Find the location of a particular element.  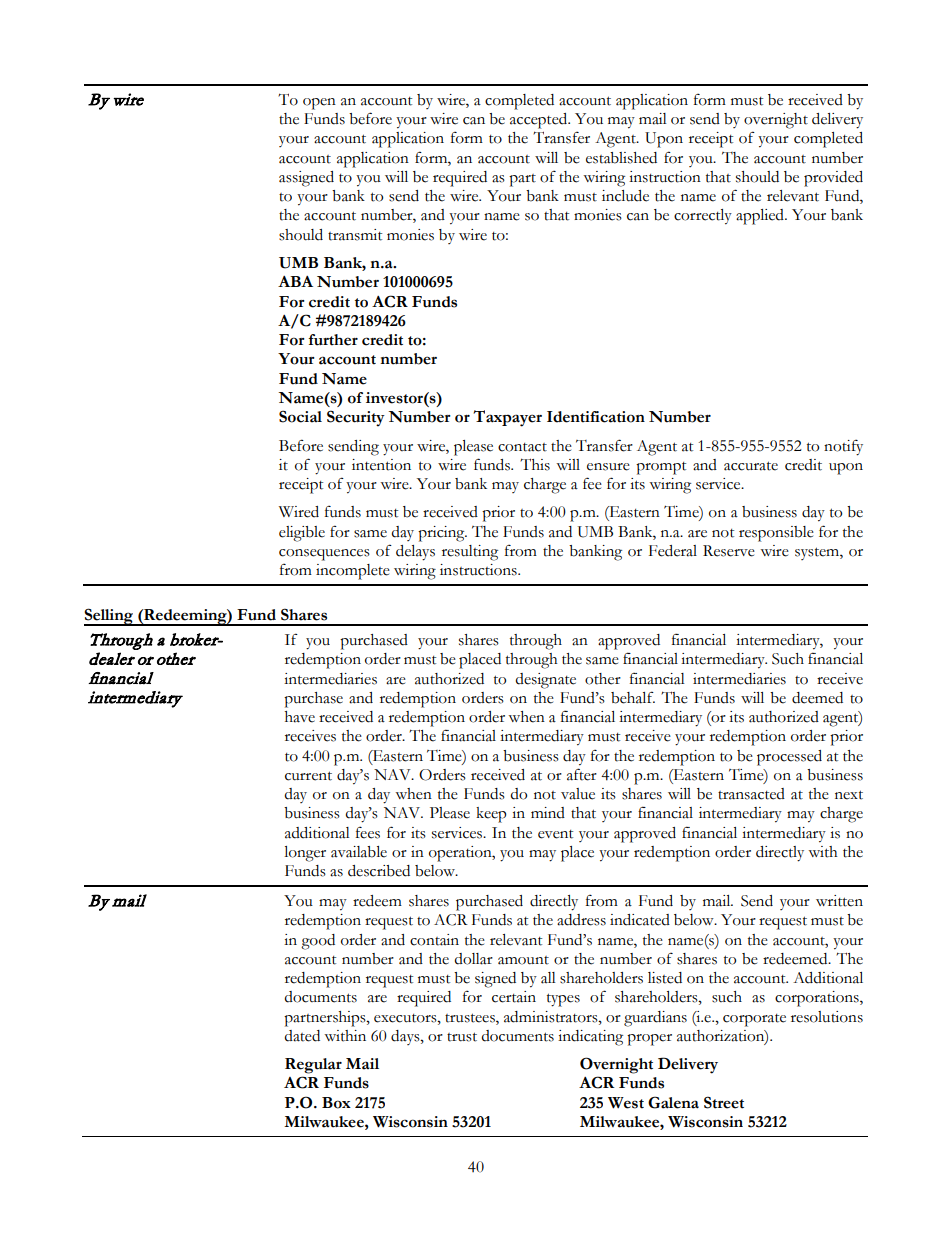

Street is located at coordinates (724, 1102).
